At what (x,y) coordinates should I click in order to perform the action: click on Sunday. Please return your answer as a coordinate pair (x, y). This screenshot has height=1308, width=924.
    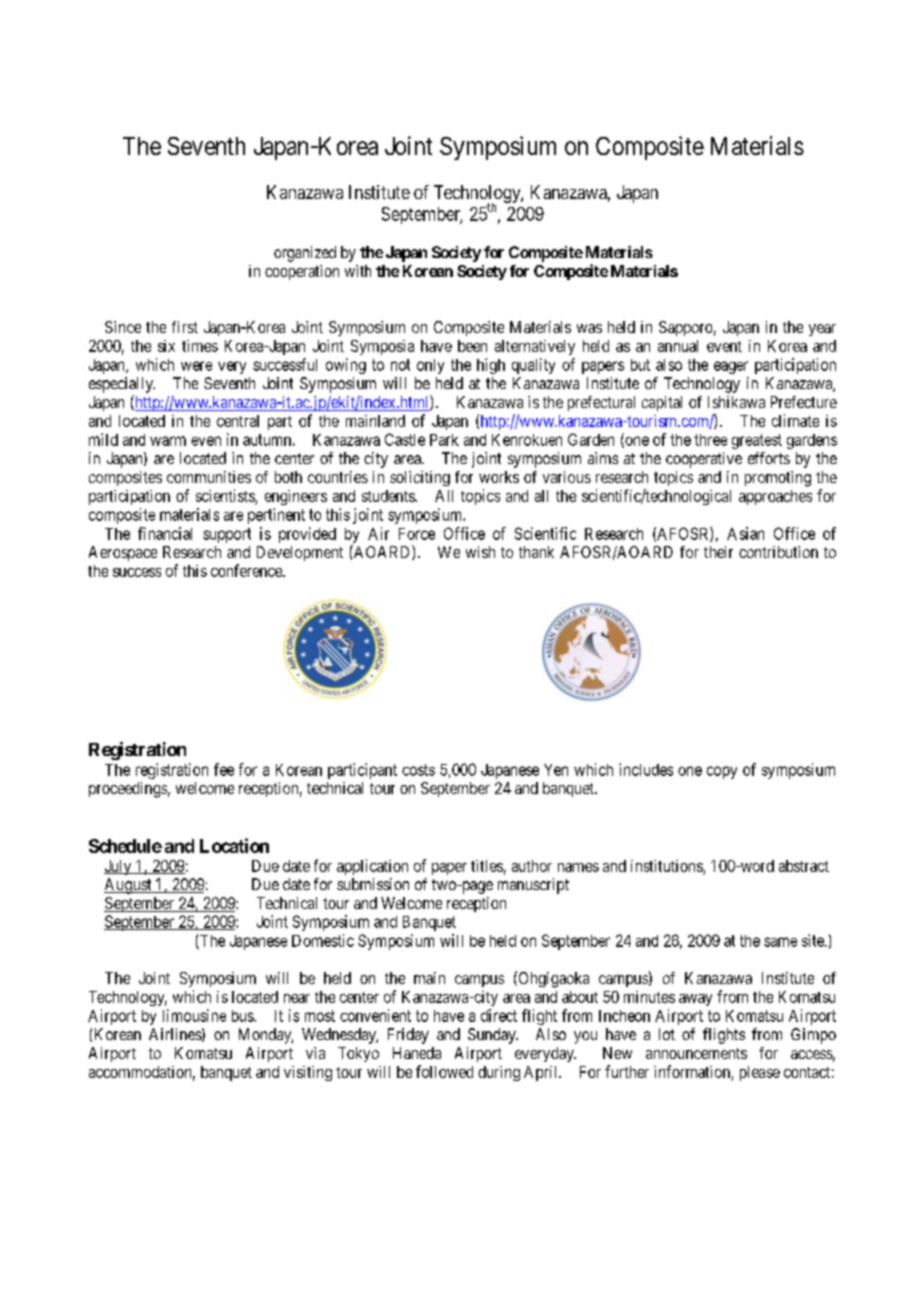
    Looking at the image, I should click on (493, 1036).
